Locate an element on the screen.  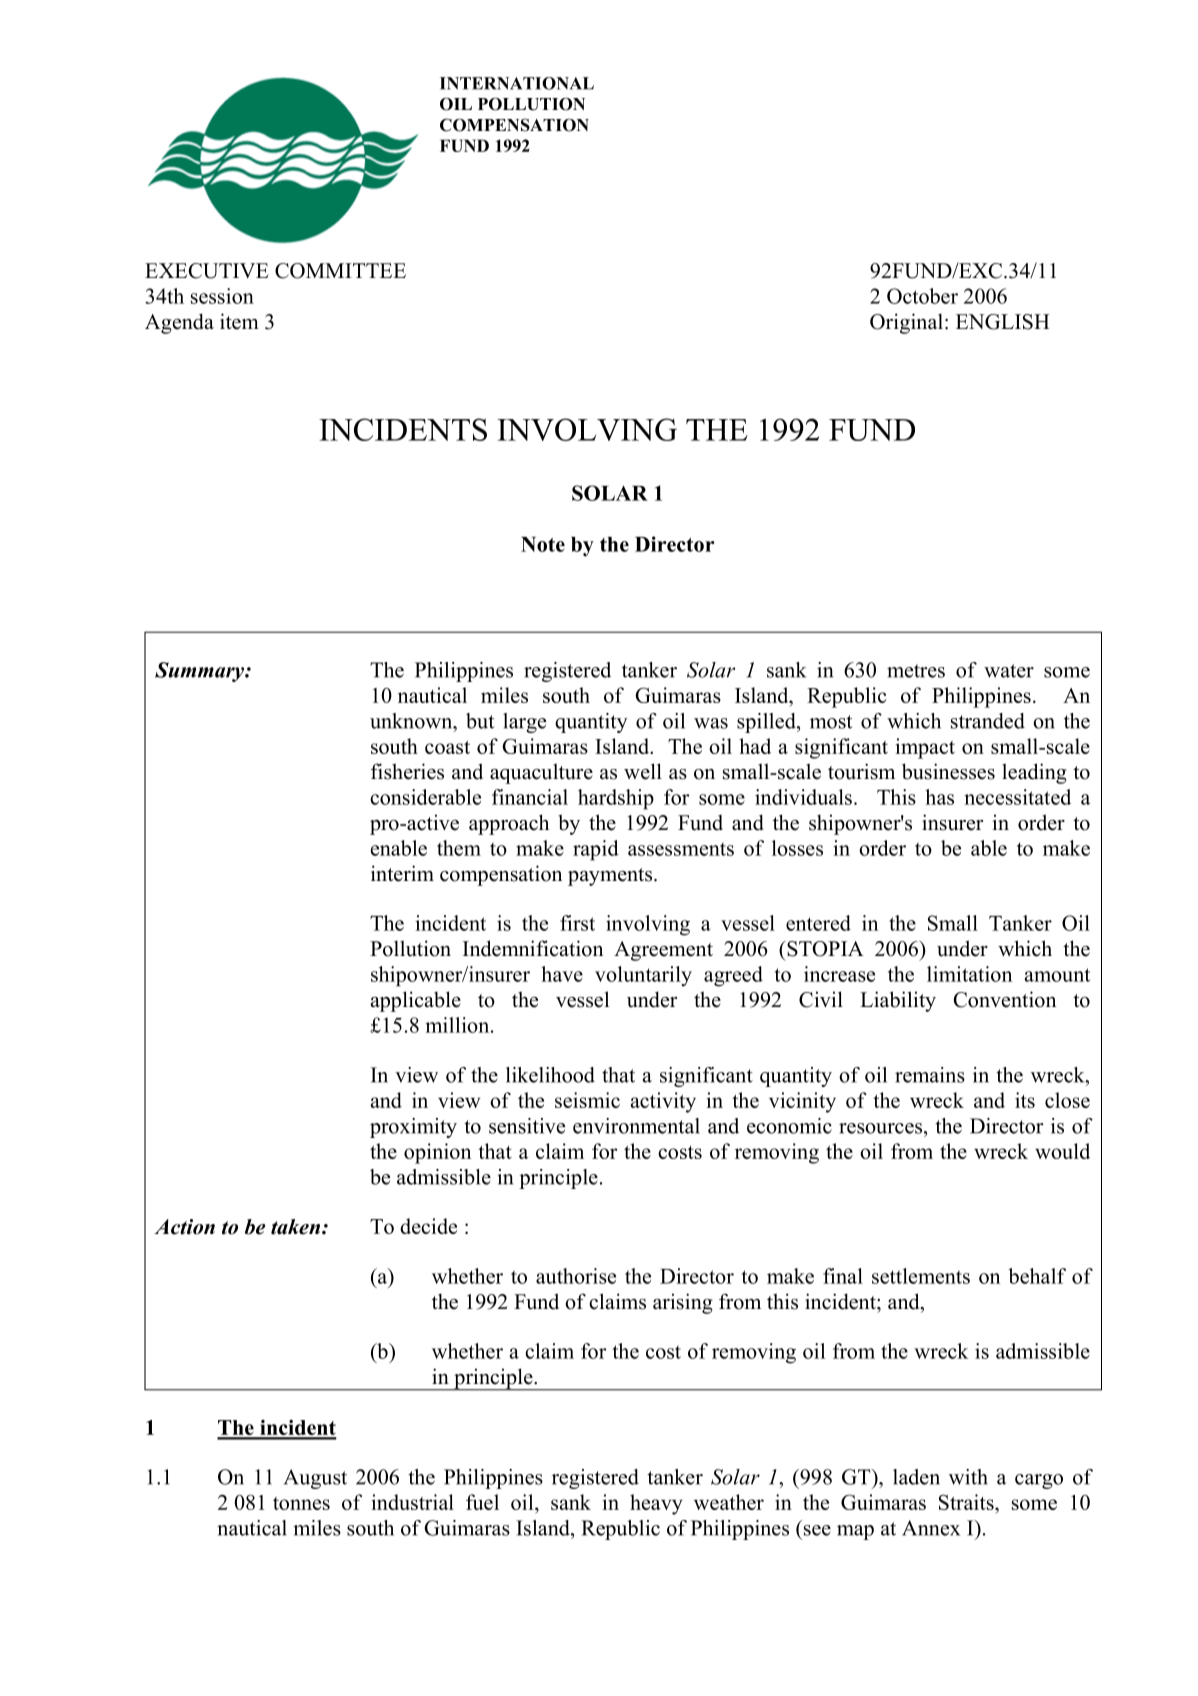
COMMITTEE is located at coordinates (340, 271).
